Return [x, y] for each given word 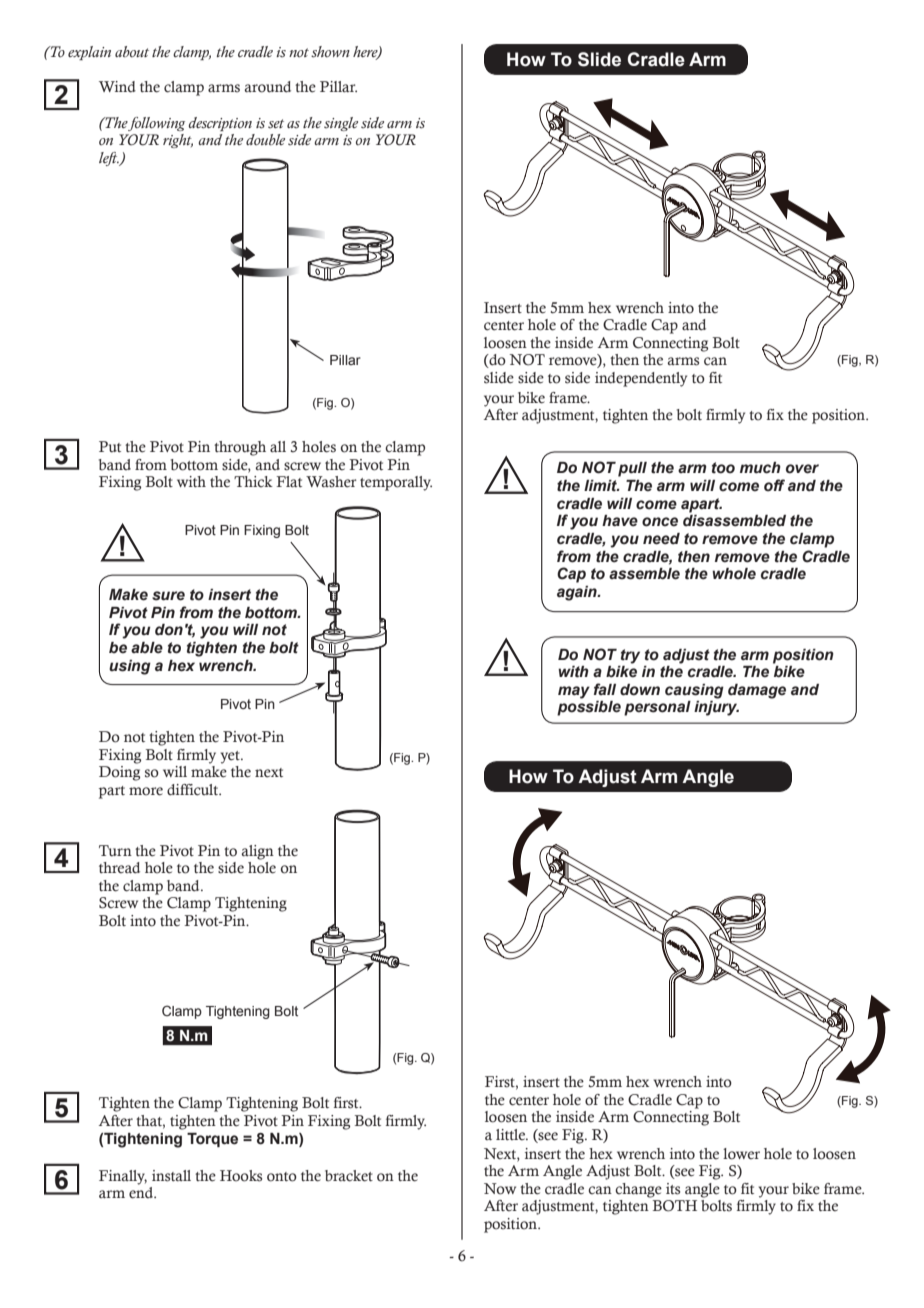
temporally [396, 483]
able [147, 648]
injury [716, 708]
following [156, 124]
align [258, 852]
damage [757, 691]
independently [641, 379]
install [171, 1176]
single [341, 124]
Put [110, 447]
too [723, 468]
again [578, 593]
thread [119, 868]
